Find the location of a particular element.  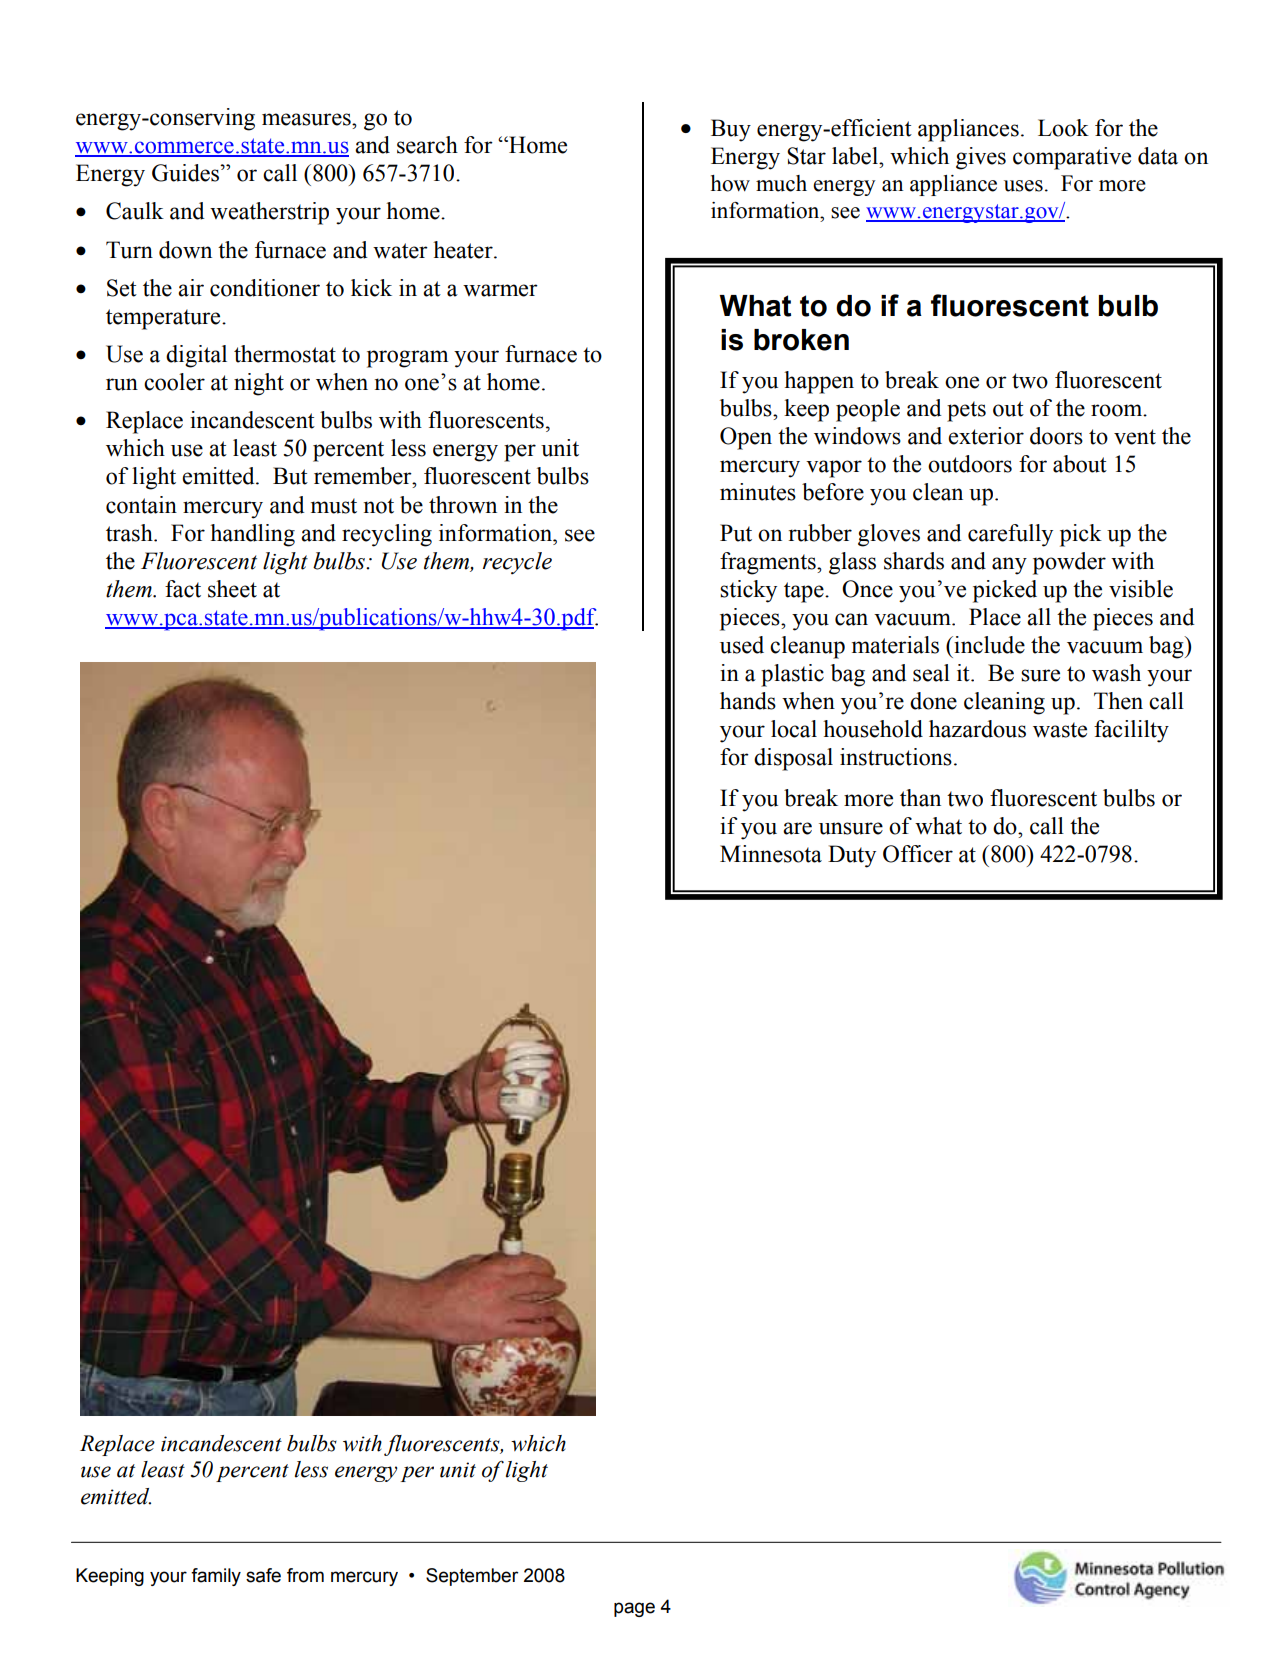

September is located at coordinates (472, 1577).
